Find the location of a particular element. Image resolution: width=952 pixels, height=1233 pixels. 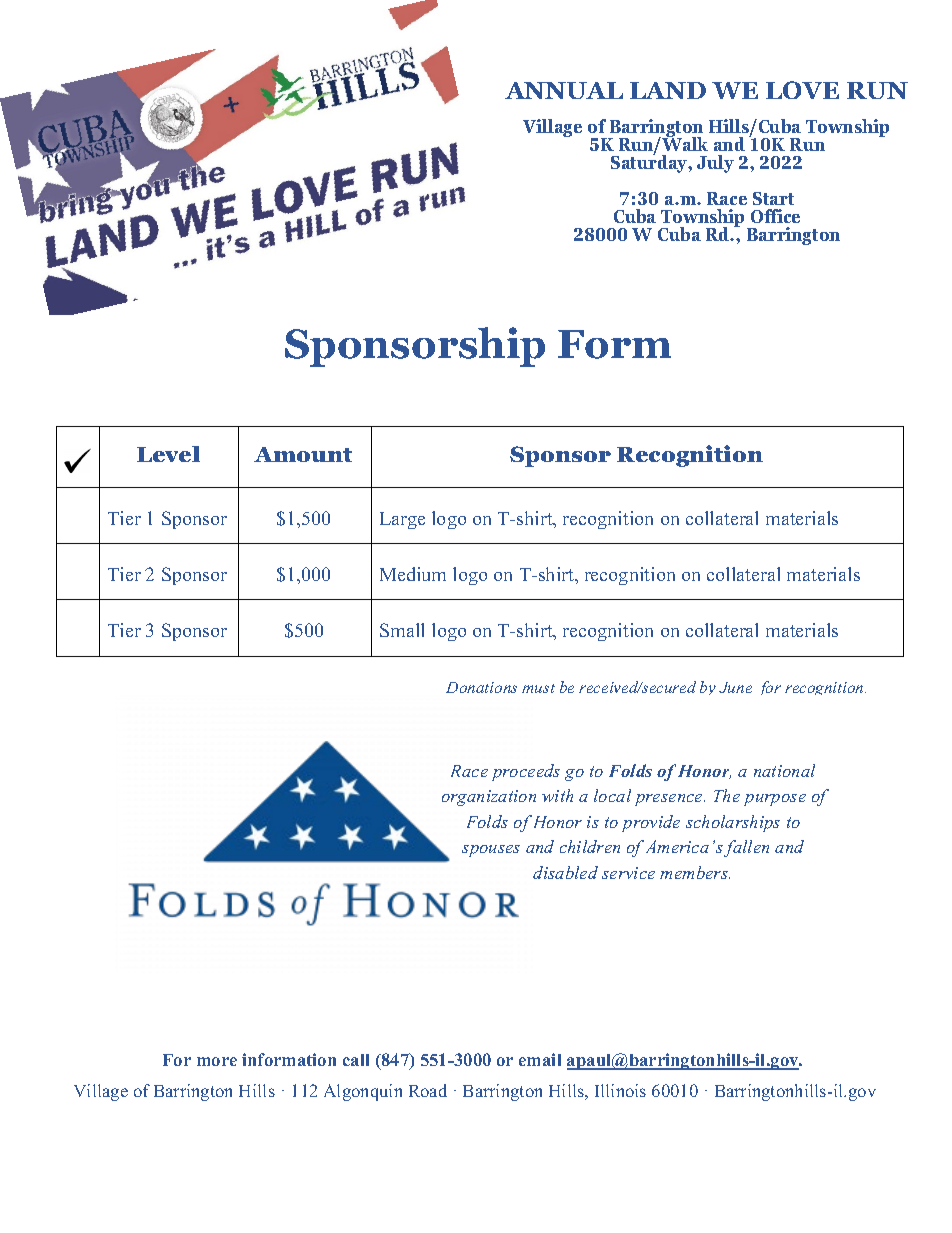

ANNUAL is located at coordinates (564, 90).
